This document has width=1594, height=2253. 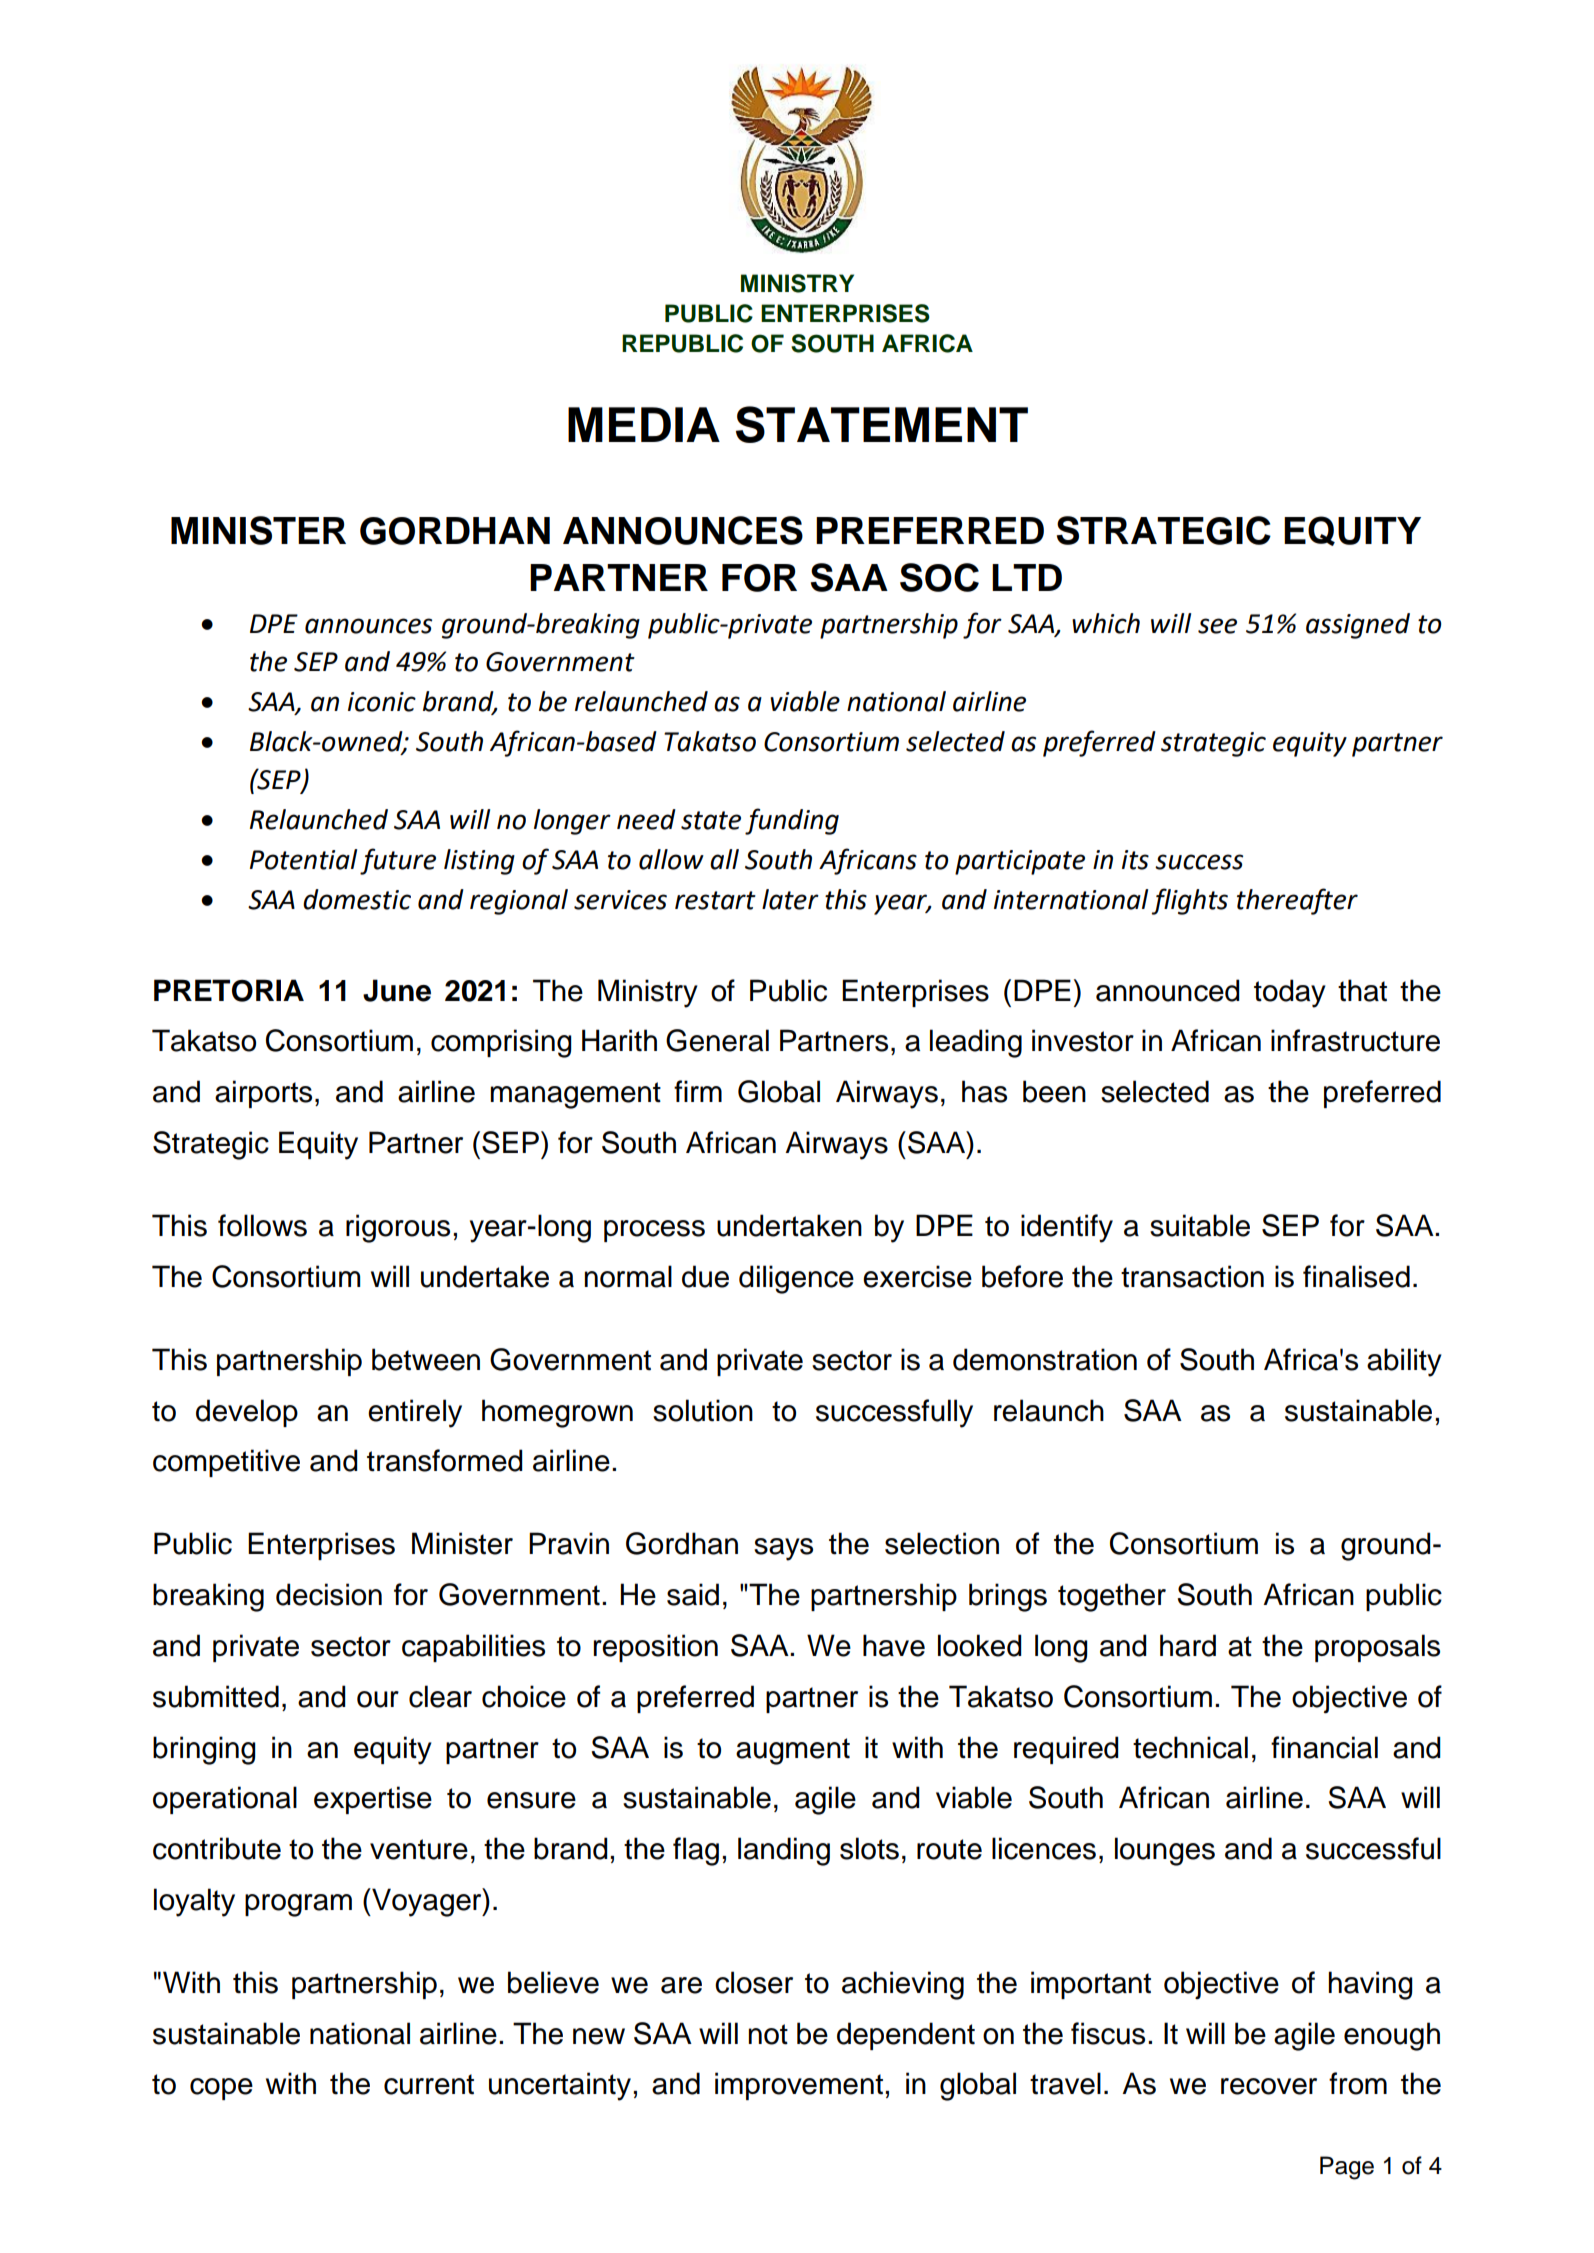 What do you see at coordinates (1192, 1276) in the document?
I see `transaction` at bounding box center [1192, 1276].
